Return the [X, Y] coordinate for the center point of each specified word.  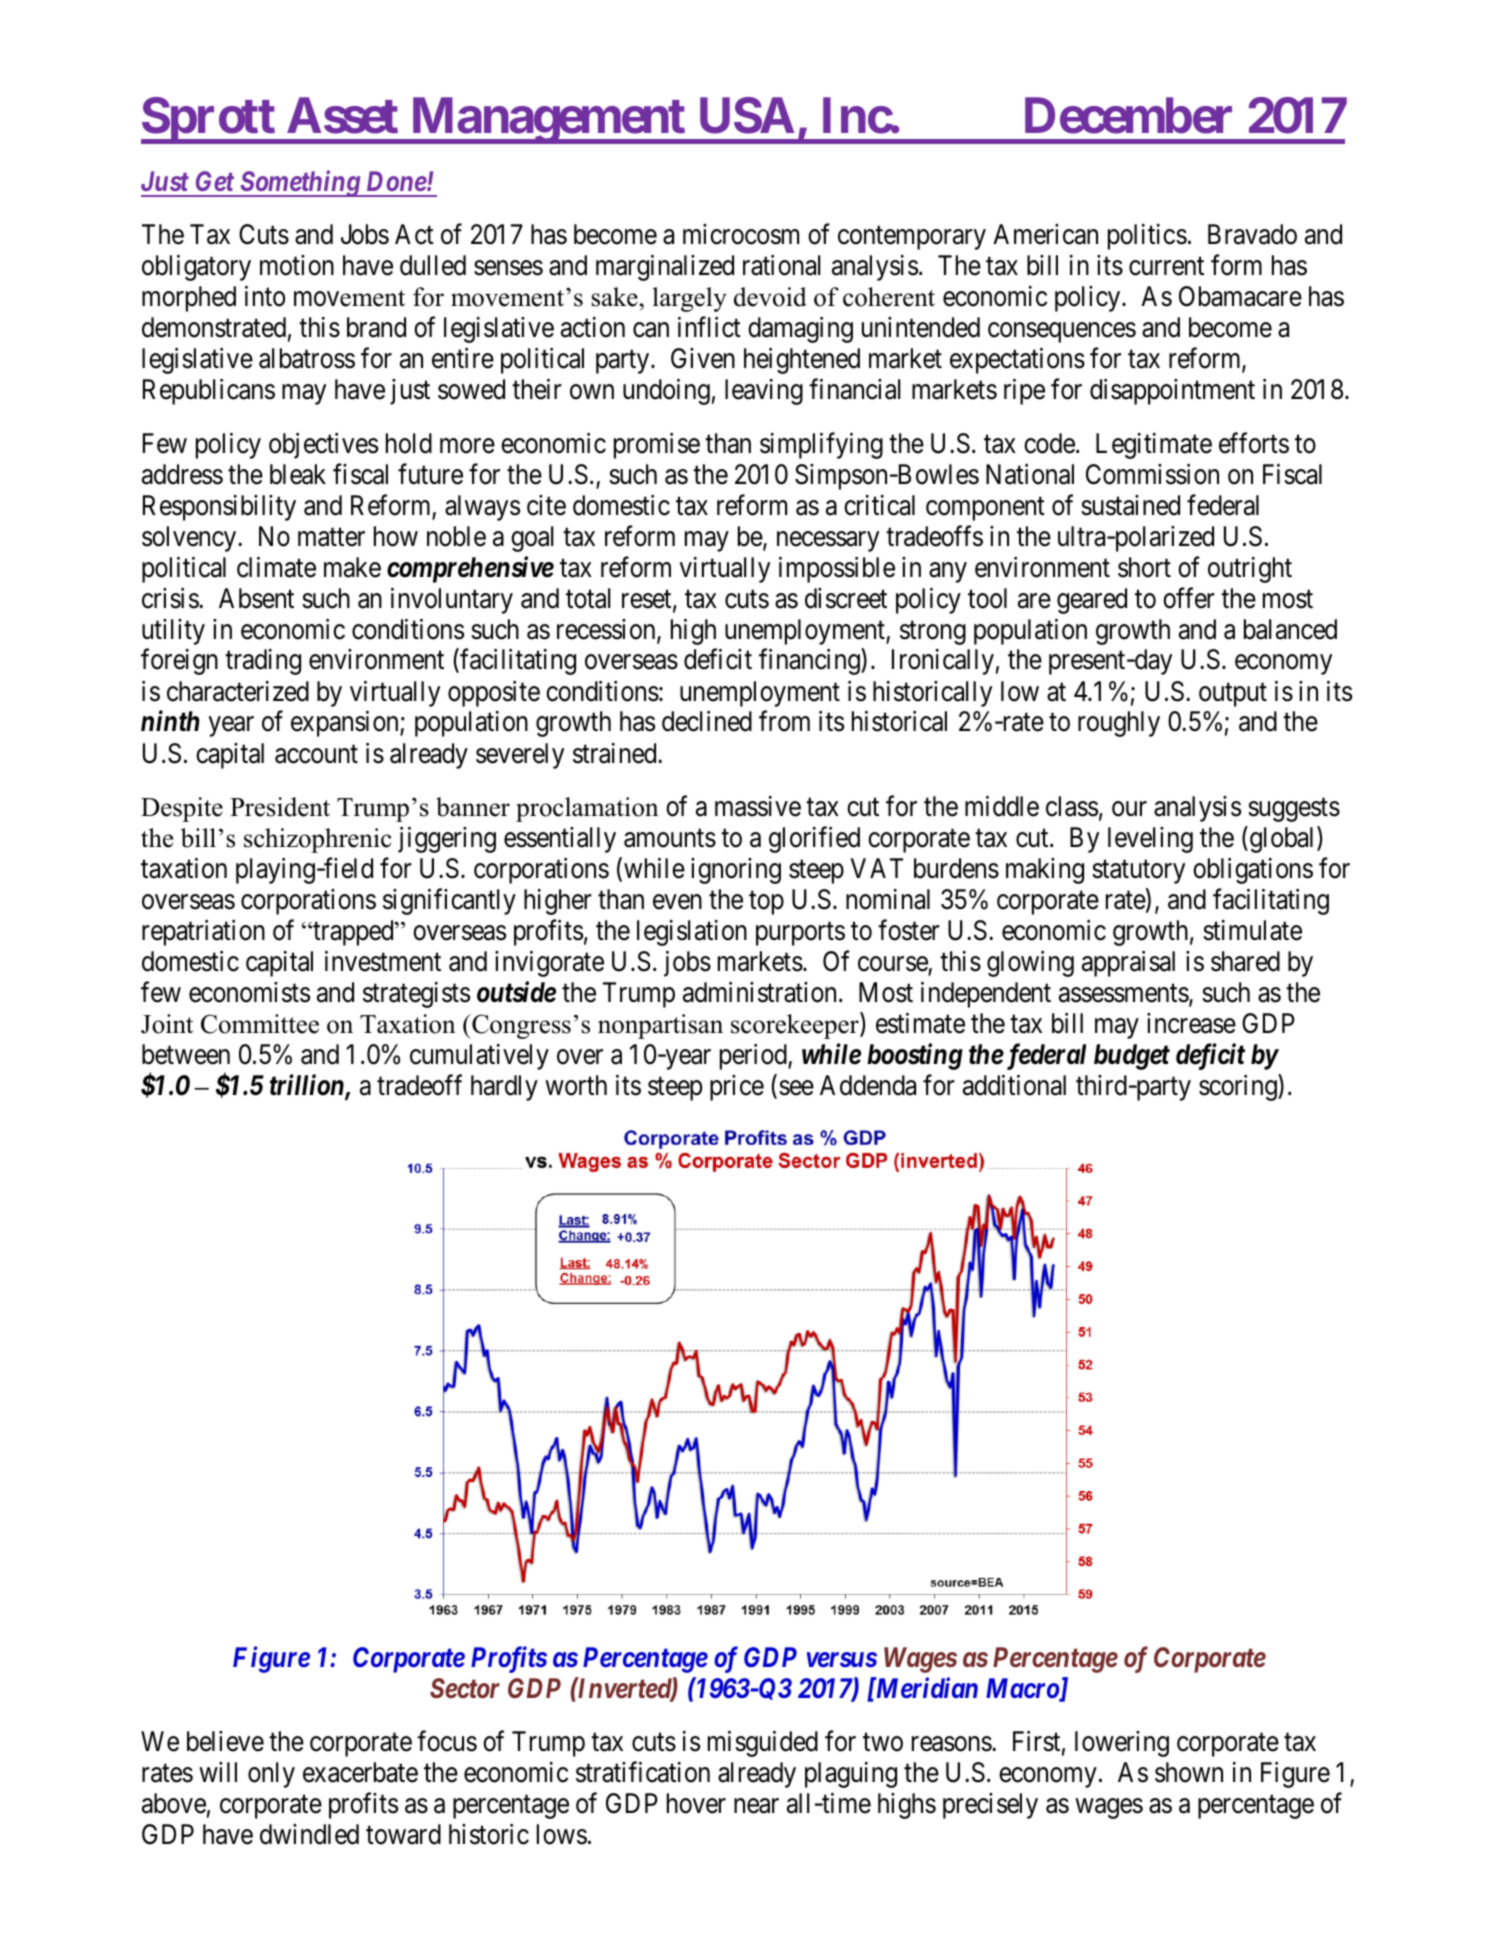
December [1128, 116]
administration [761, 992]
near [756, 1806]
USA [747, 115]
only [271, 1775]
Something [300, 183]
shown [1189, 1772]
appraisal [1128, 964]
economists [249, 992]
